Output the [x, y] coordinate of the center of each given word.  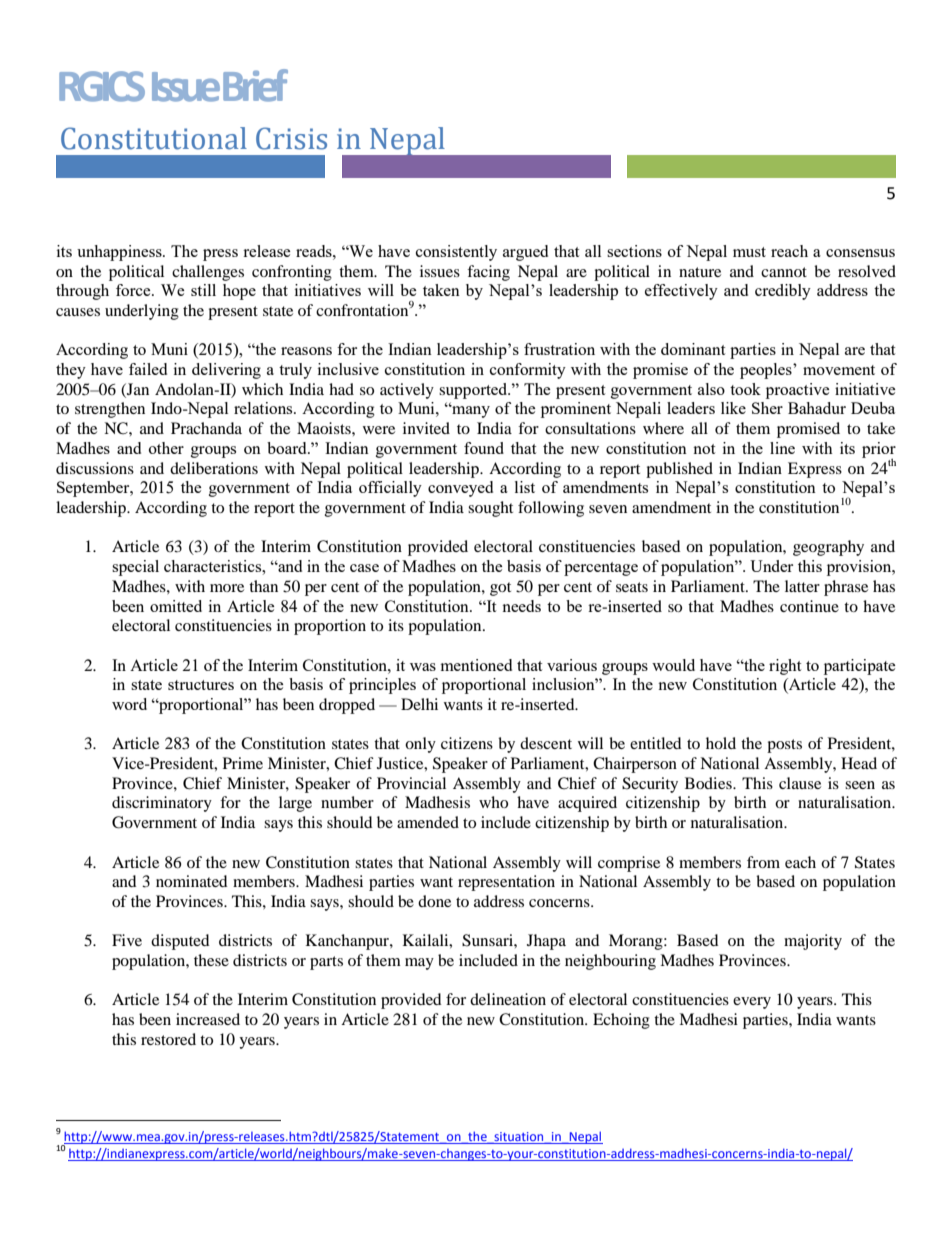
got [500, 589]
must [749, 252]
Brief [255, 85]
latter [802, 586]
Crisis [291, 138]
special [135, 568]
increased [208, 1019]
